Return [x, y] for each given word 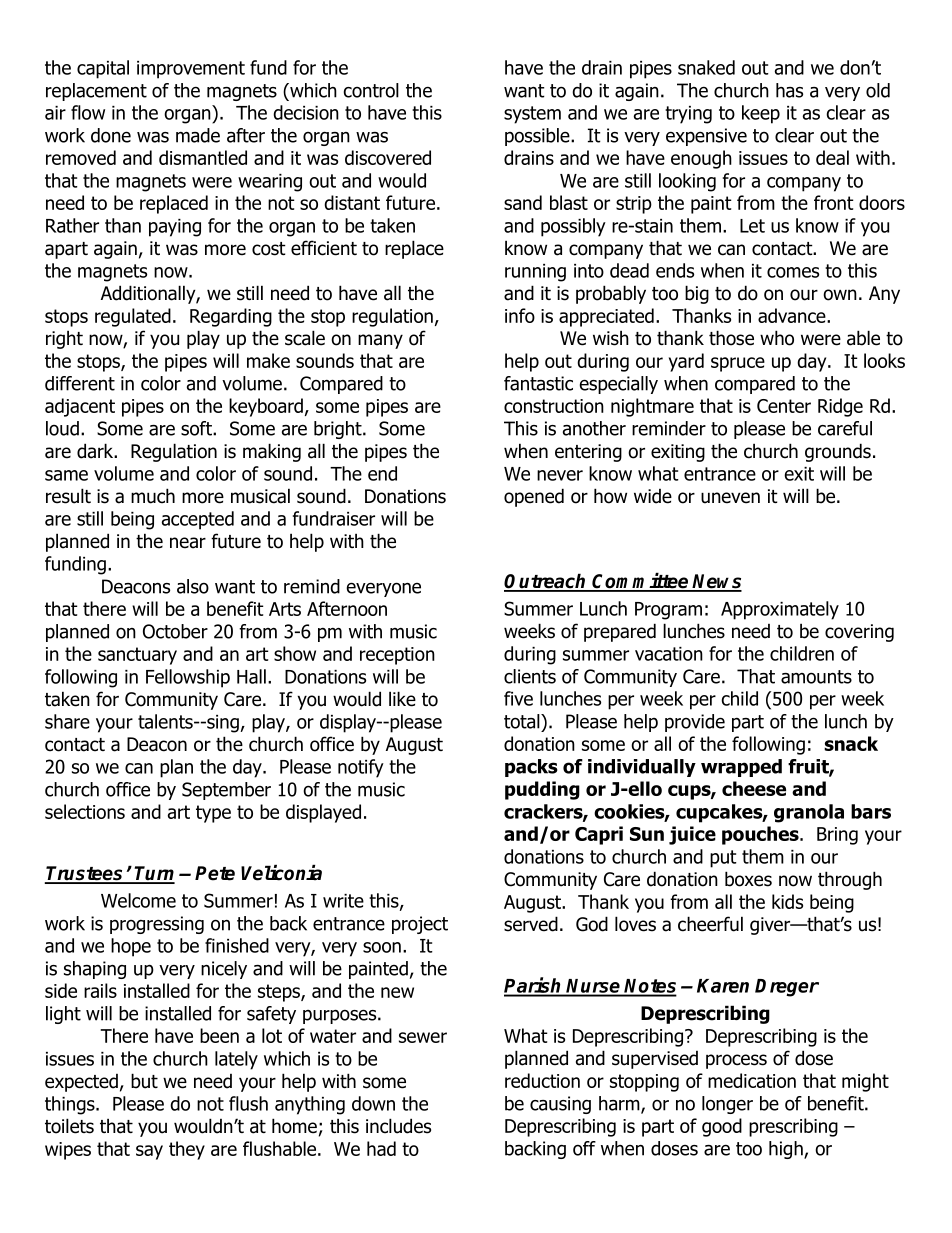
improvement [191, 70]
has [789, 90]
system [532, 115]
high [787, 1150]
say [149, 1152]
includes [398, 1126]
